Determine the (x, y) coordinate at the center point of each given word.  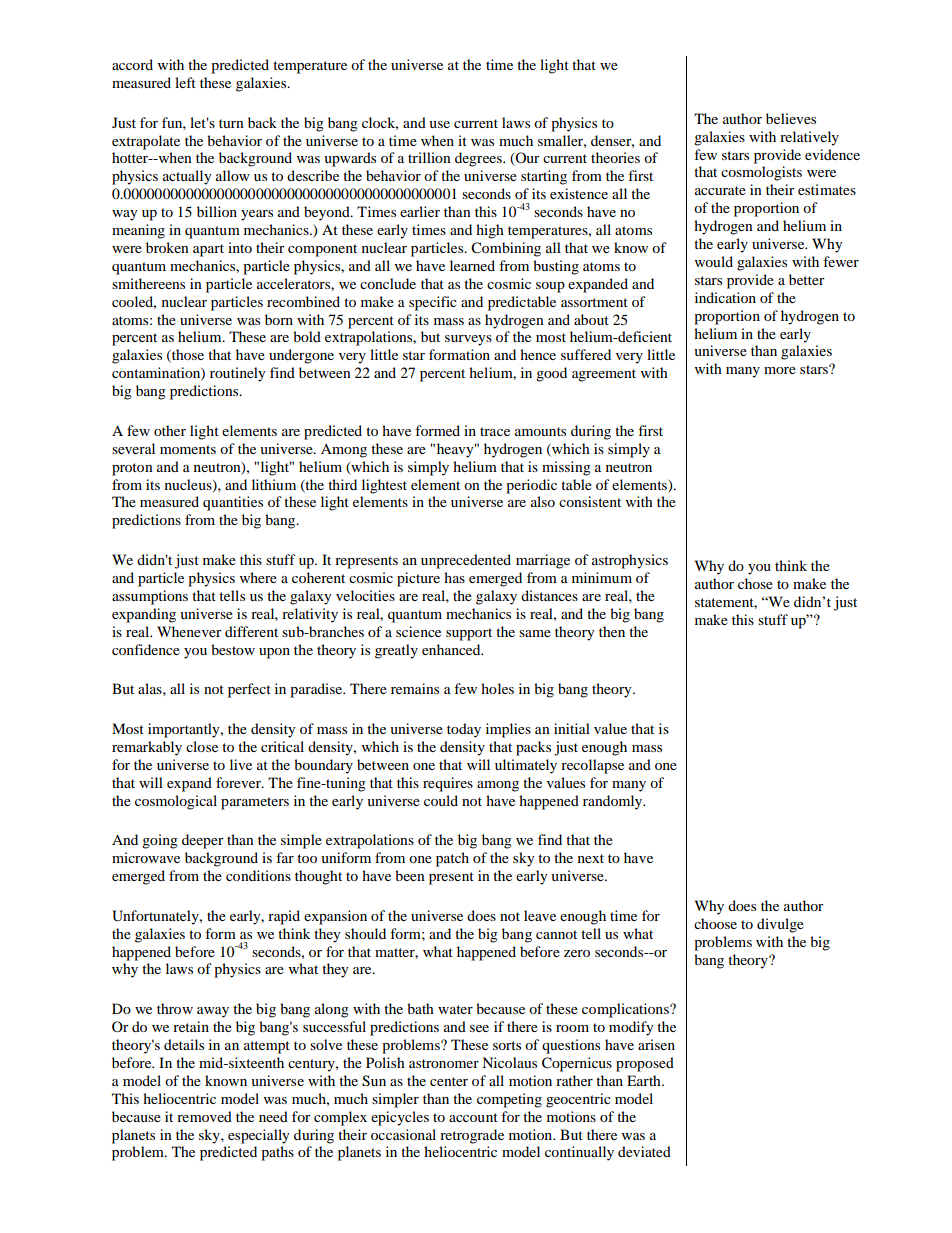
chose (755, 583)
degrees (479, 159)
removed (204, 1116)
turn (231, 123)
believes (791, 118)
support (469, 634)
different (251, 631)
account (473, 1117)
